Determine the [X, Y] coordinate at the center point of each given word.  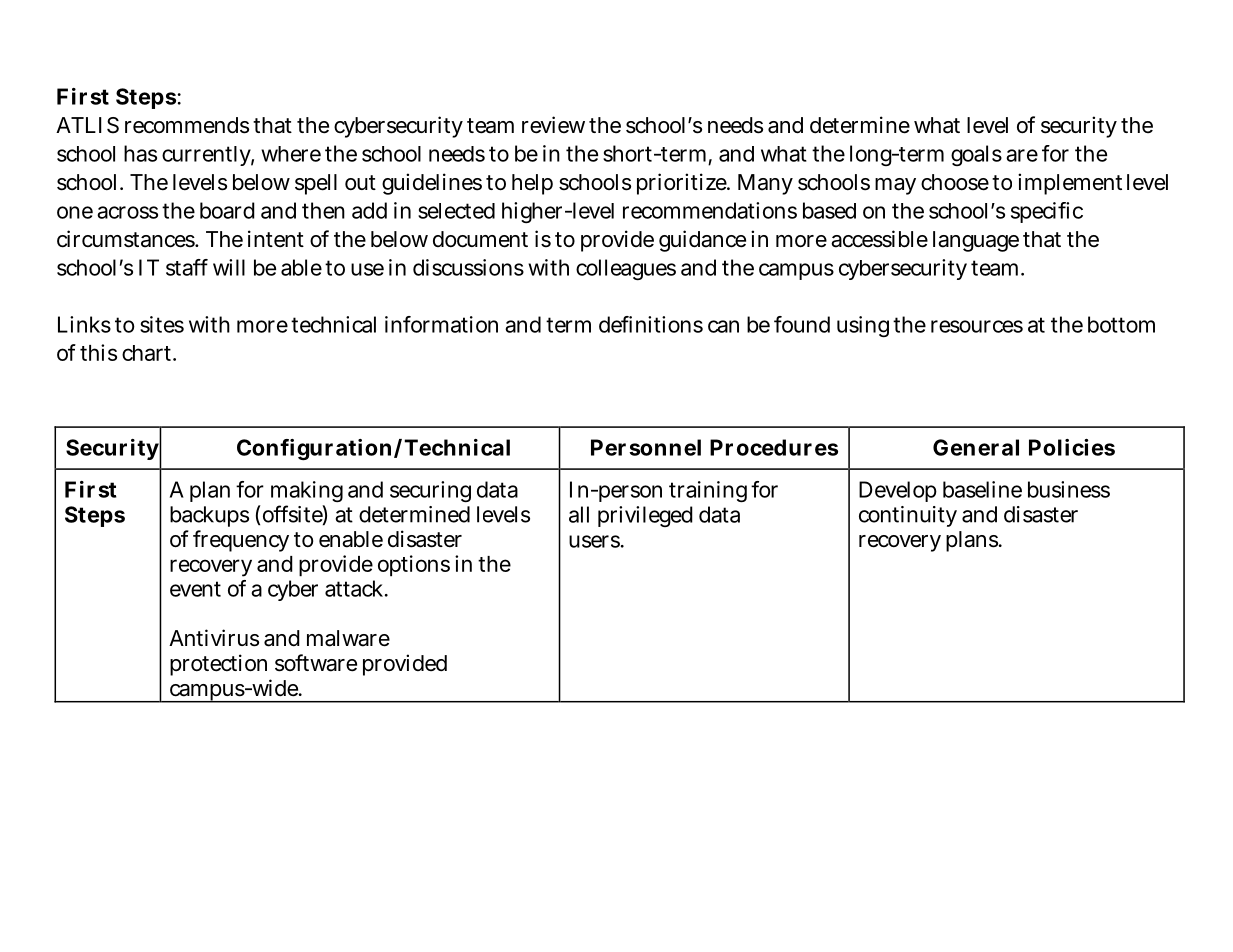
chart [149, 353]
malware [348, 638]
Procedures [774, 447]
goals [976, 155]
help [532, 184]
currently [208, 156]
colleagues [626, 269]
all [579, 514]
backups [209, 516]
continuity [908, 516]
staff [187, 267]
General [976, 447]
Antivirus [214, 638]
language [976, 241]
